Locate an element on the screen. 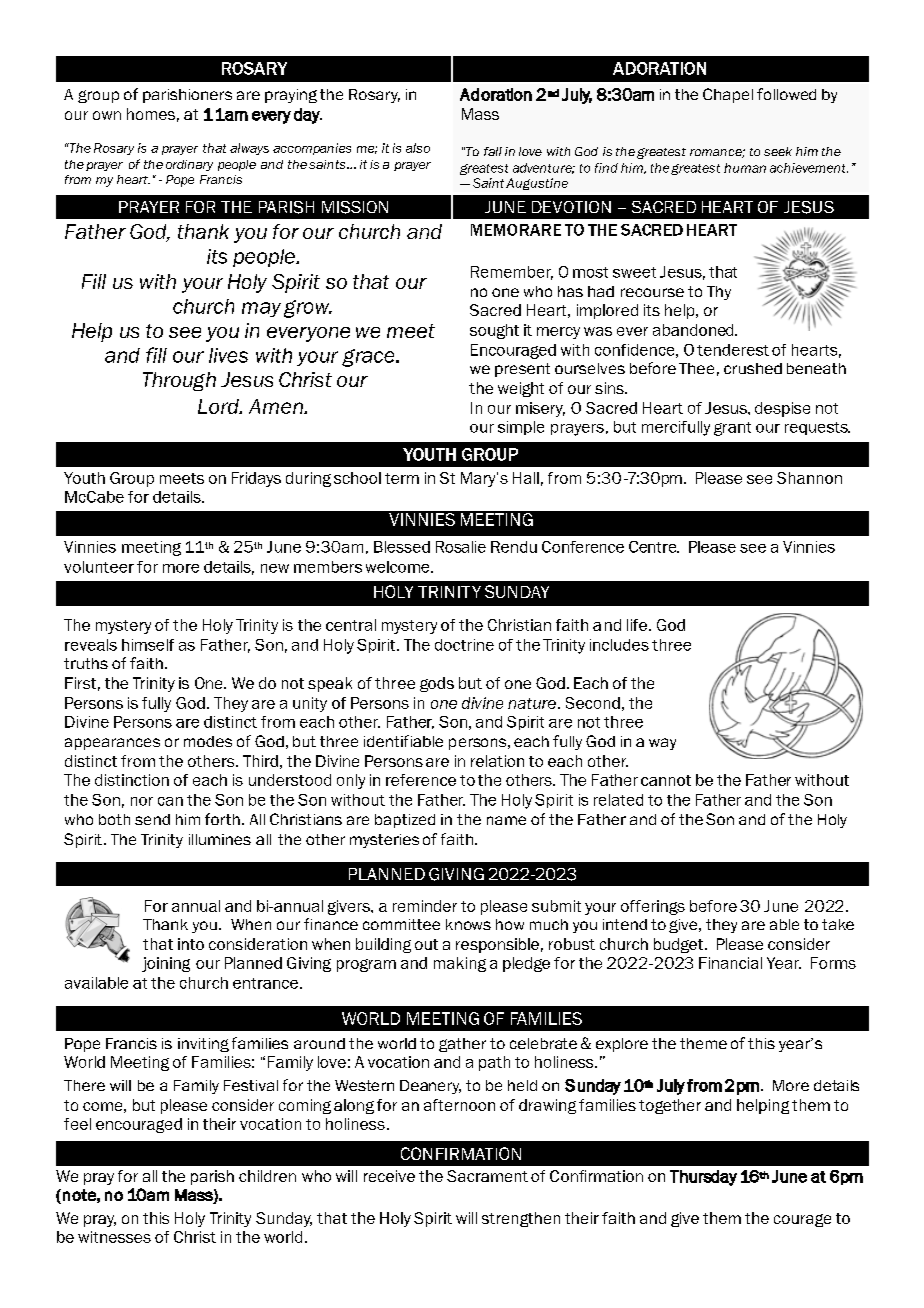 The width and height of the screenshot is (924, 1308). Thursday is located at coordinates (703, 1178).
